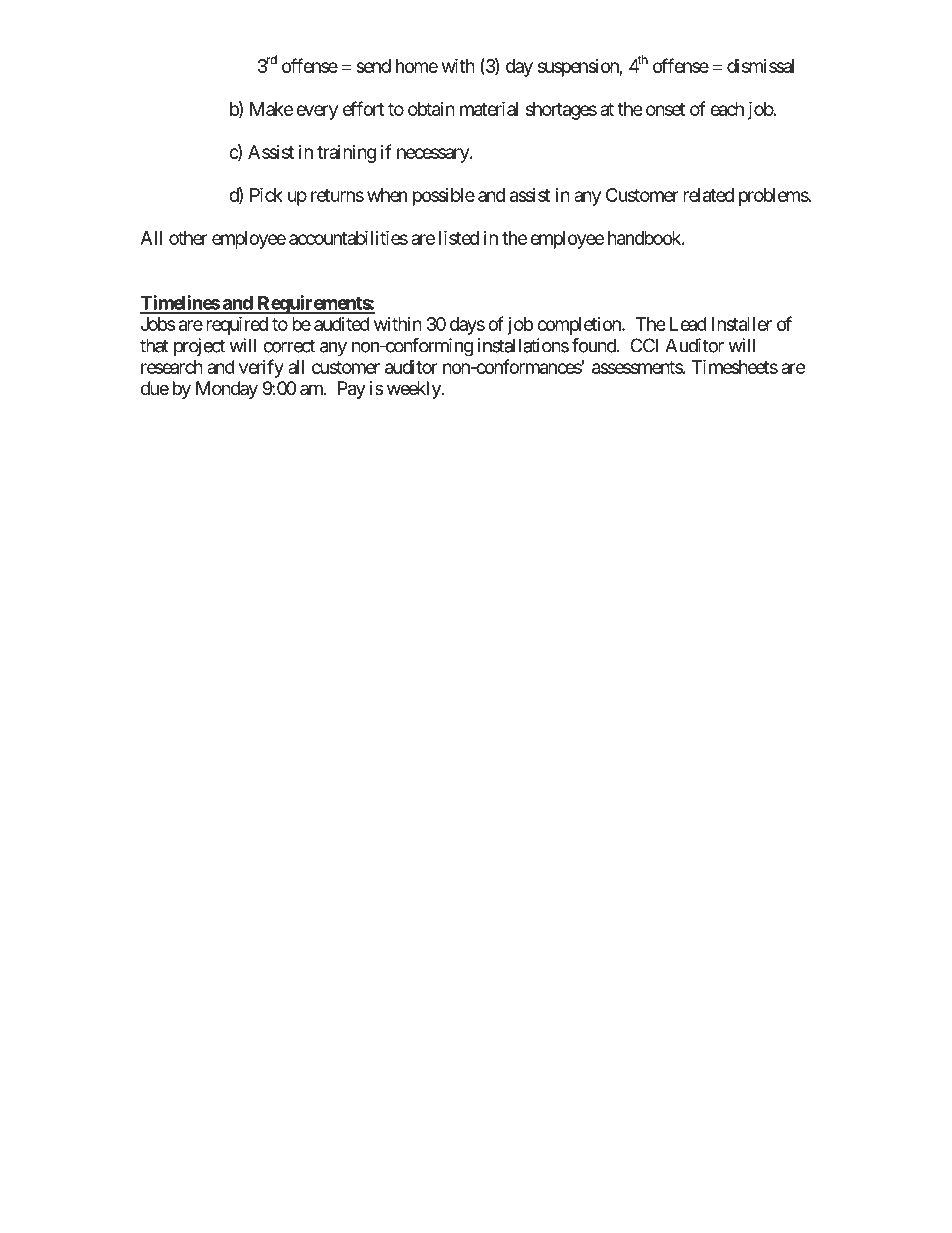  I want to click on training, so click(346, 154).
